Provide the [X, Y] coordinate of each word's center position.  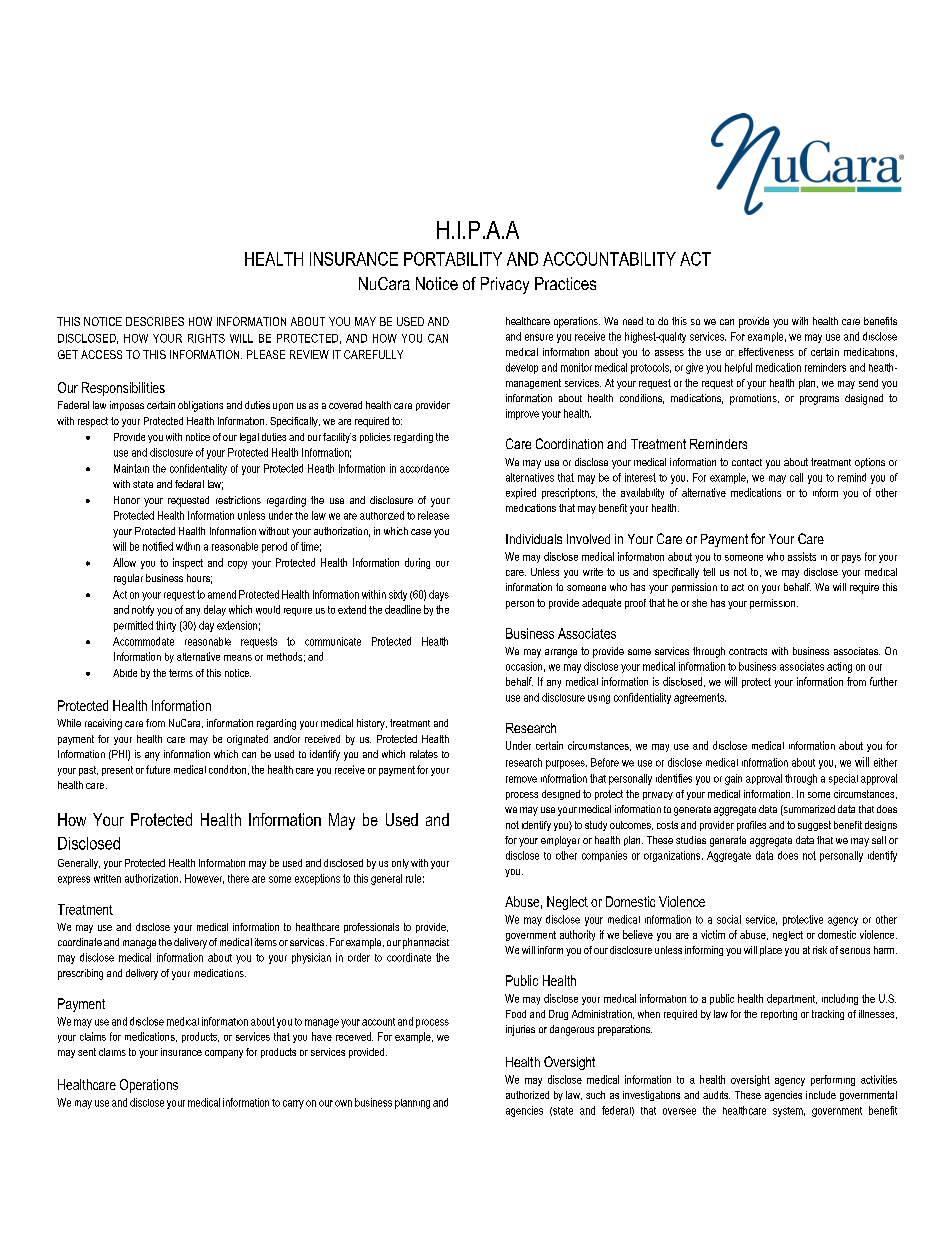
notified [158, 546]
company [224, 1054]
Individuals [534, 539]
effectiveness [766, 352]
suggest [814, 826]
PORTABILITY [453, 259]
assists [802, 556]
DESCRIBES [155, 321]
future [158, 769]
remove [521, 779]
